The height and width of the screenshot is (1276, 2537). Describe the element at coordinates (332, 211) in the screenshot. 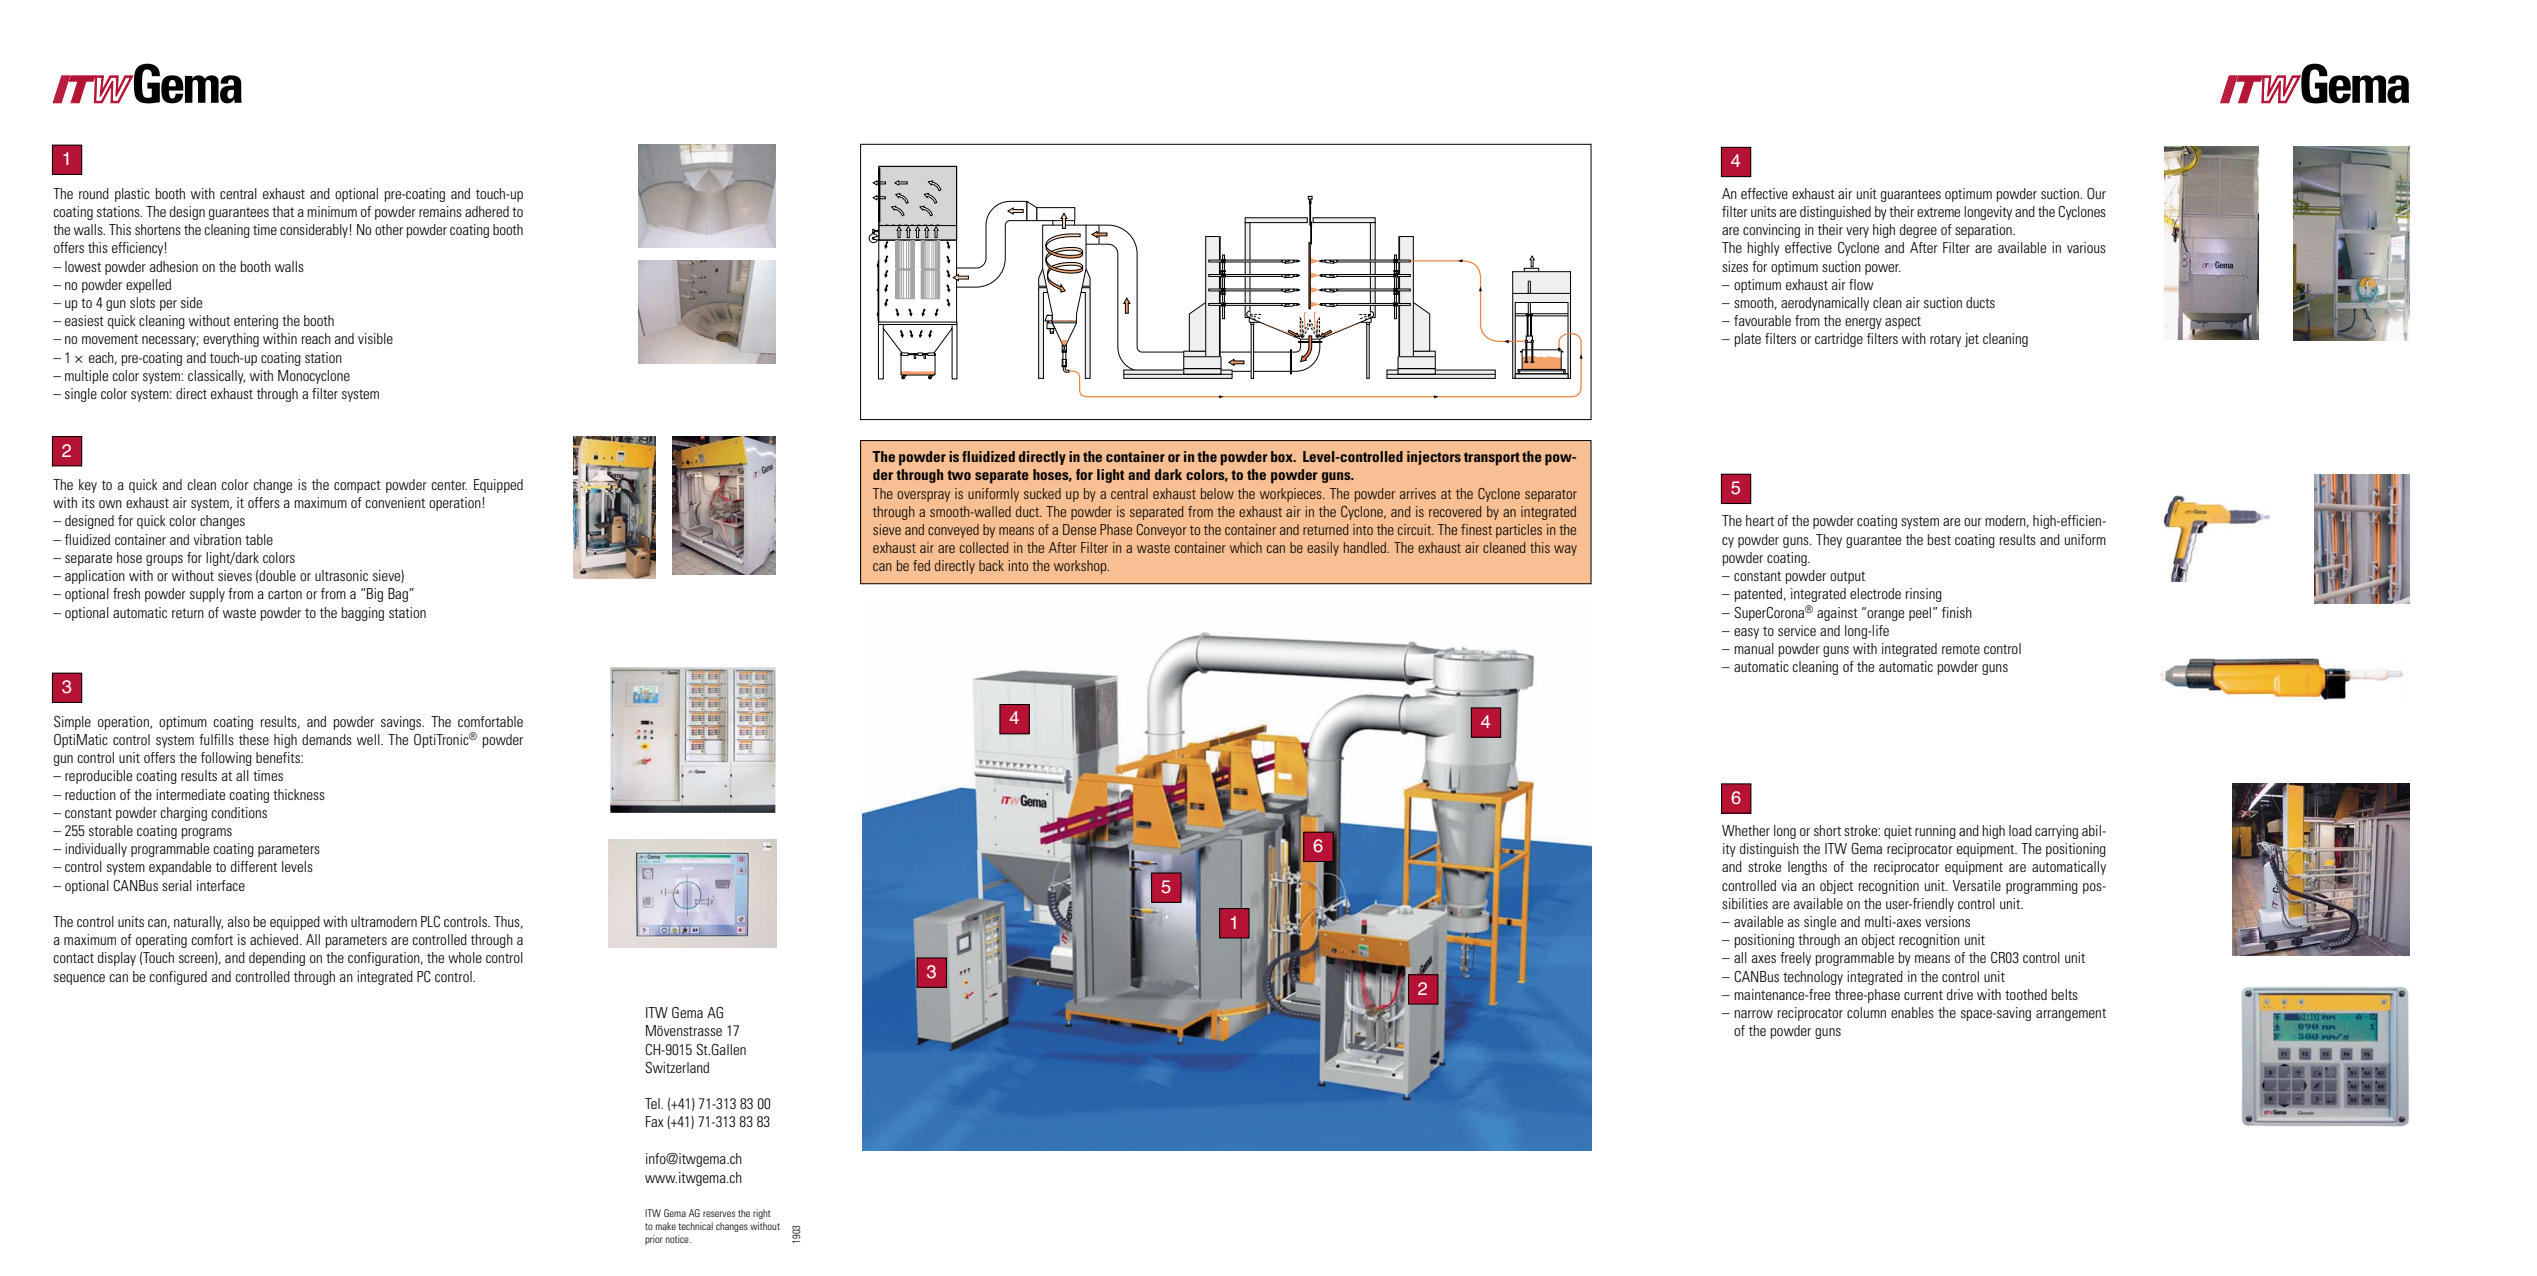

I see `minimum` at that location.
